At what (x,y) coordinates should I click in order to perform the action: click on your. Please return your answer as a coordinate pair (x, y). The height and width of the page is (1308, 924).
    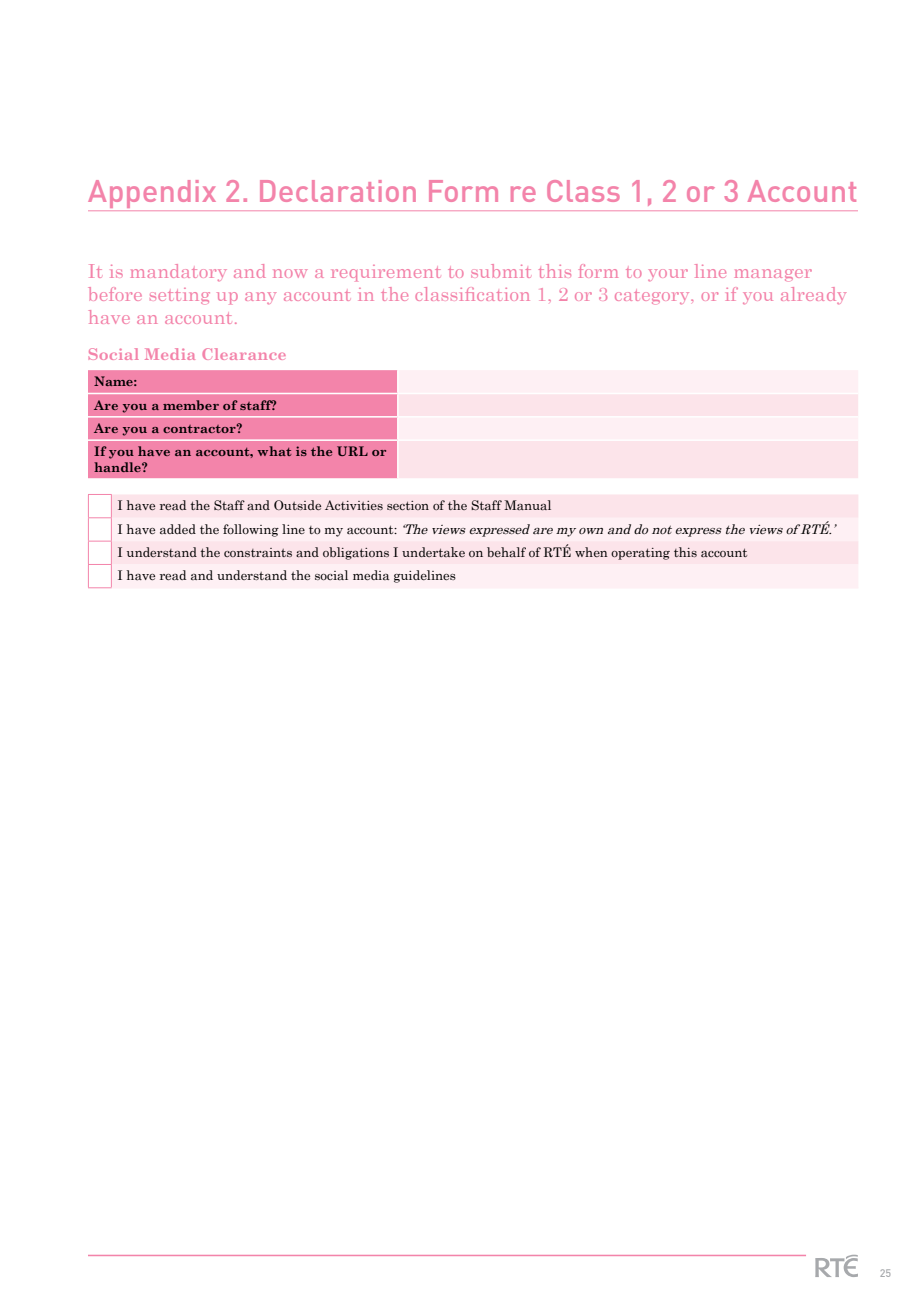
    Looking at the image, I should click on (668, 275).
